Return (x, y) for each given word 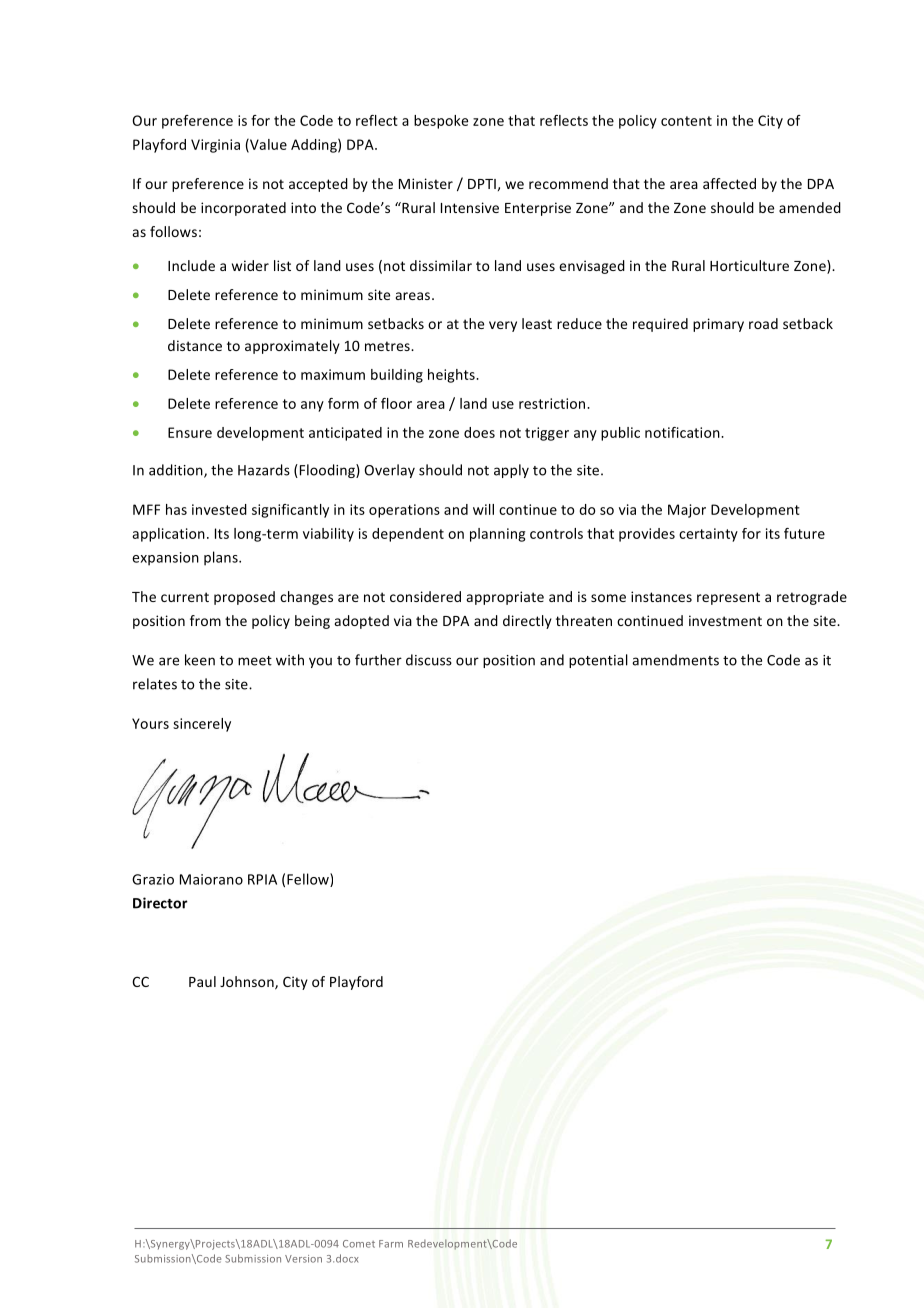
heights (452, 376)
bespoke (441, 122)
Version (303, 1259)
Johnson (248, 983)
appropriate (505, 598)
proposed (244, 598)
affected (729, 183)
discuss (429, 660)
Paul (202, 981)
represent (728, 598)
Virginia (215, 146)
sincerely (202, 725)
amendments (675, 660)
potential (598, 661)
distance (195, 345)
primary (718, 325)
